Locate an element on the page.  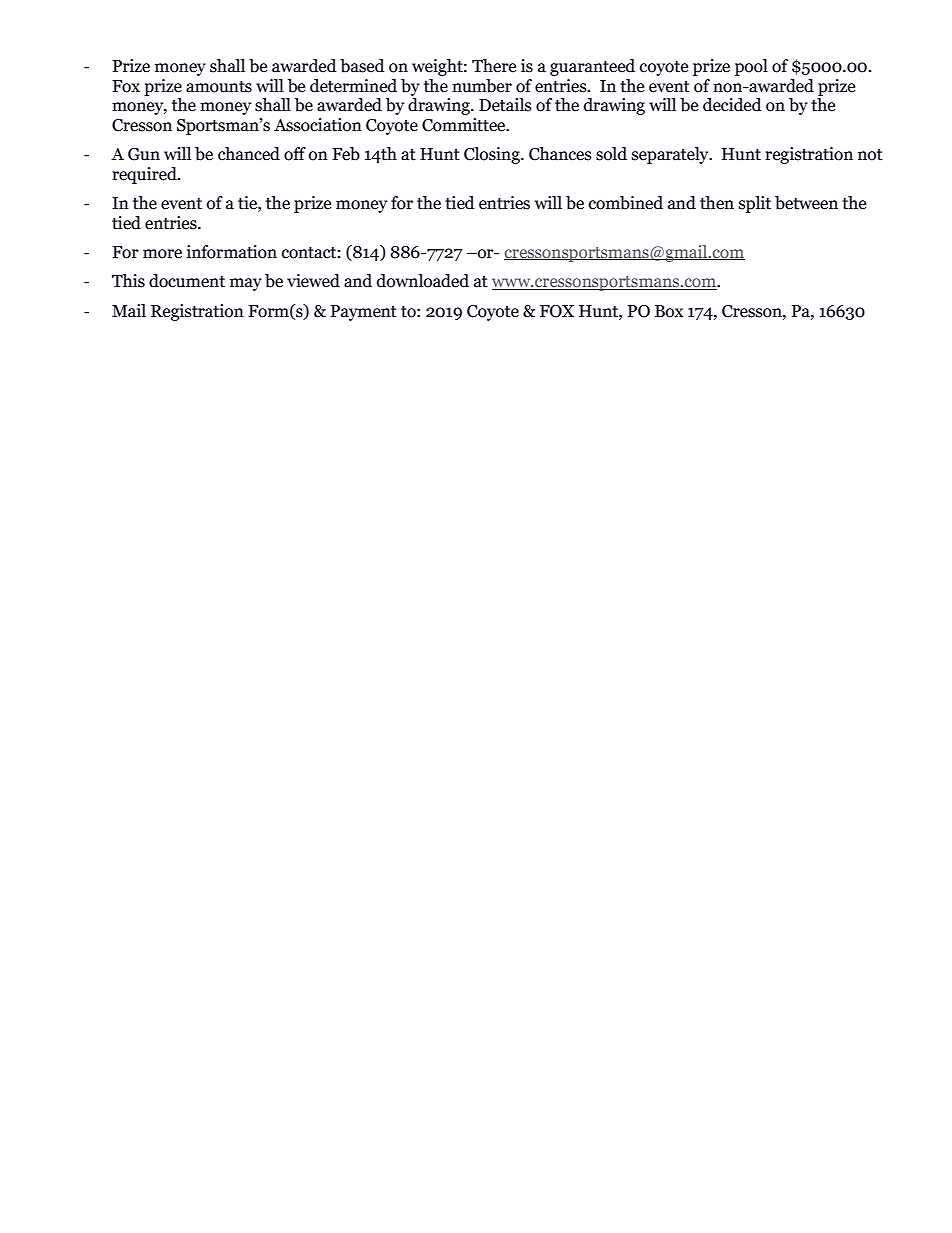
There is located at coordinates (494, 66).
